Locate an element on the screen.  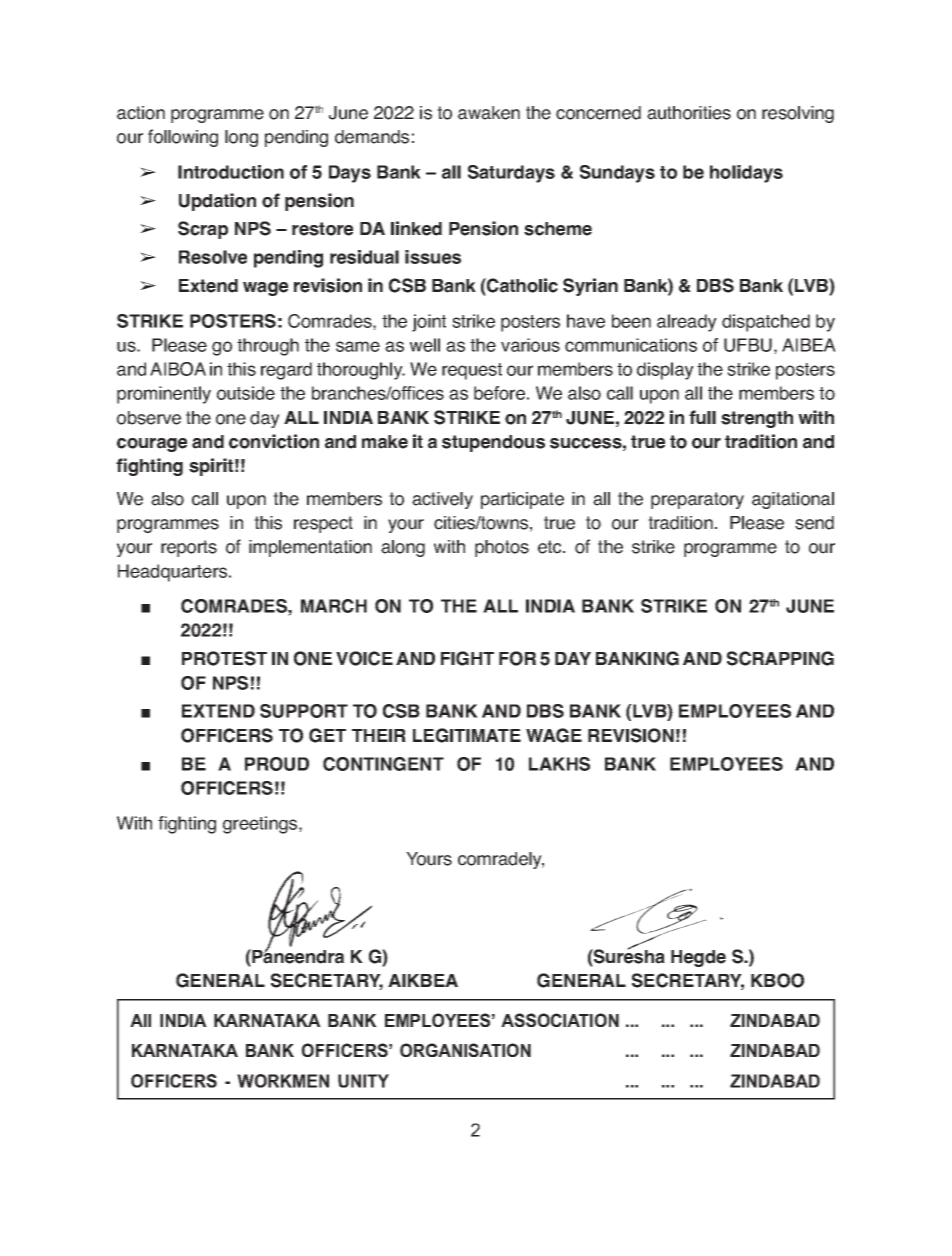
WORKMEN is located at coordinates (283, 1081).
